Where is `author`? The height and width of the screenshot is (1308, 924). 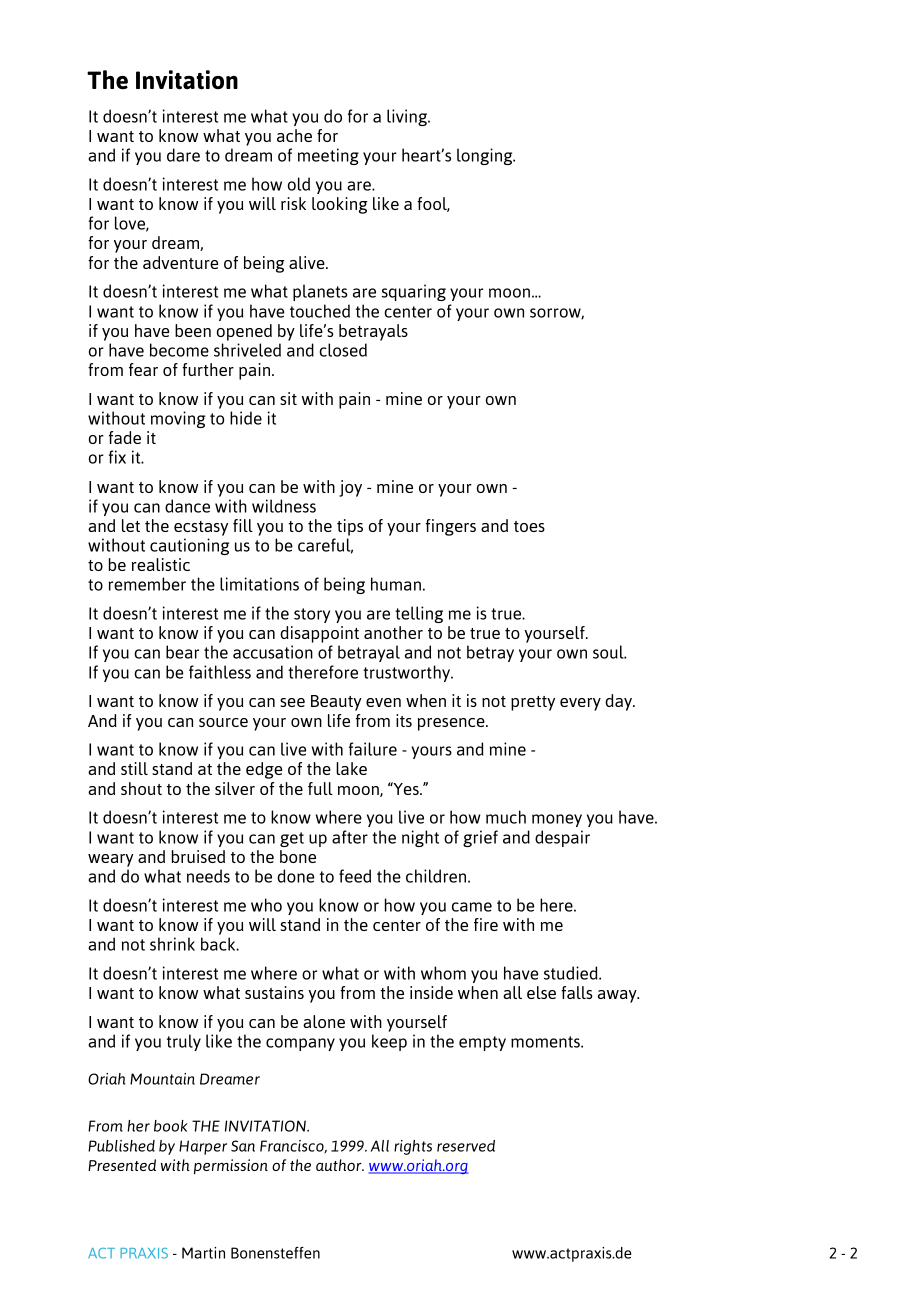
author is located at coordinates (340, 1165).
